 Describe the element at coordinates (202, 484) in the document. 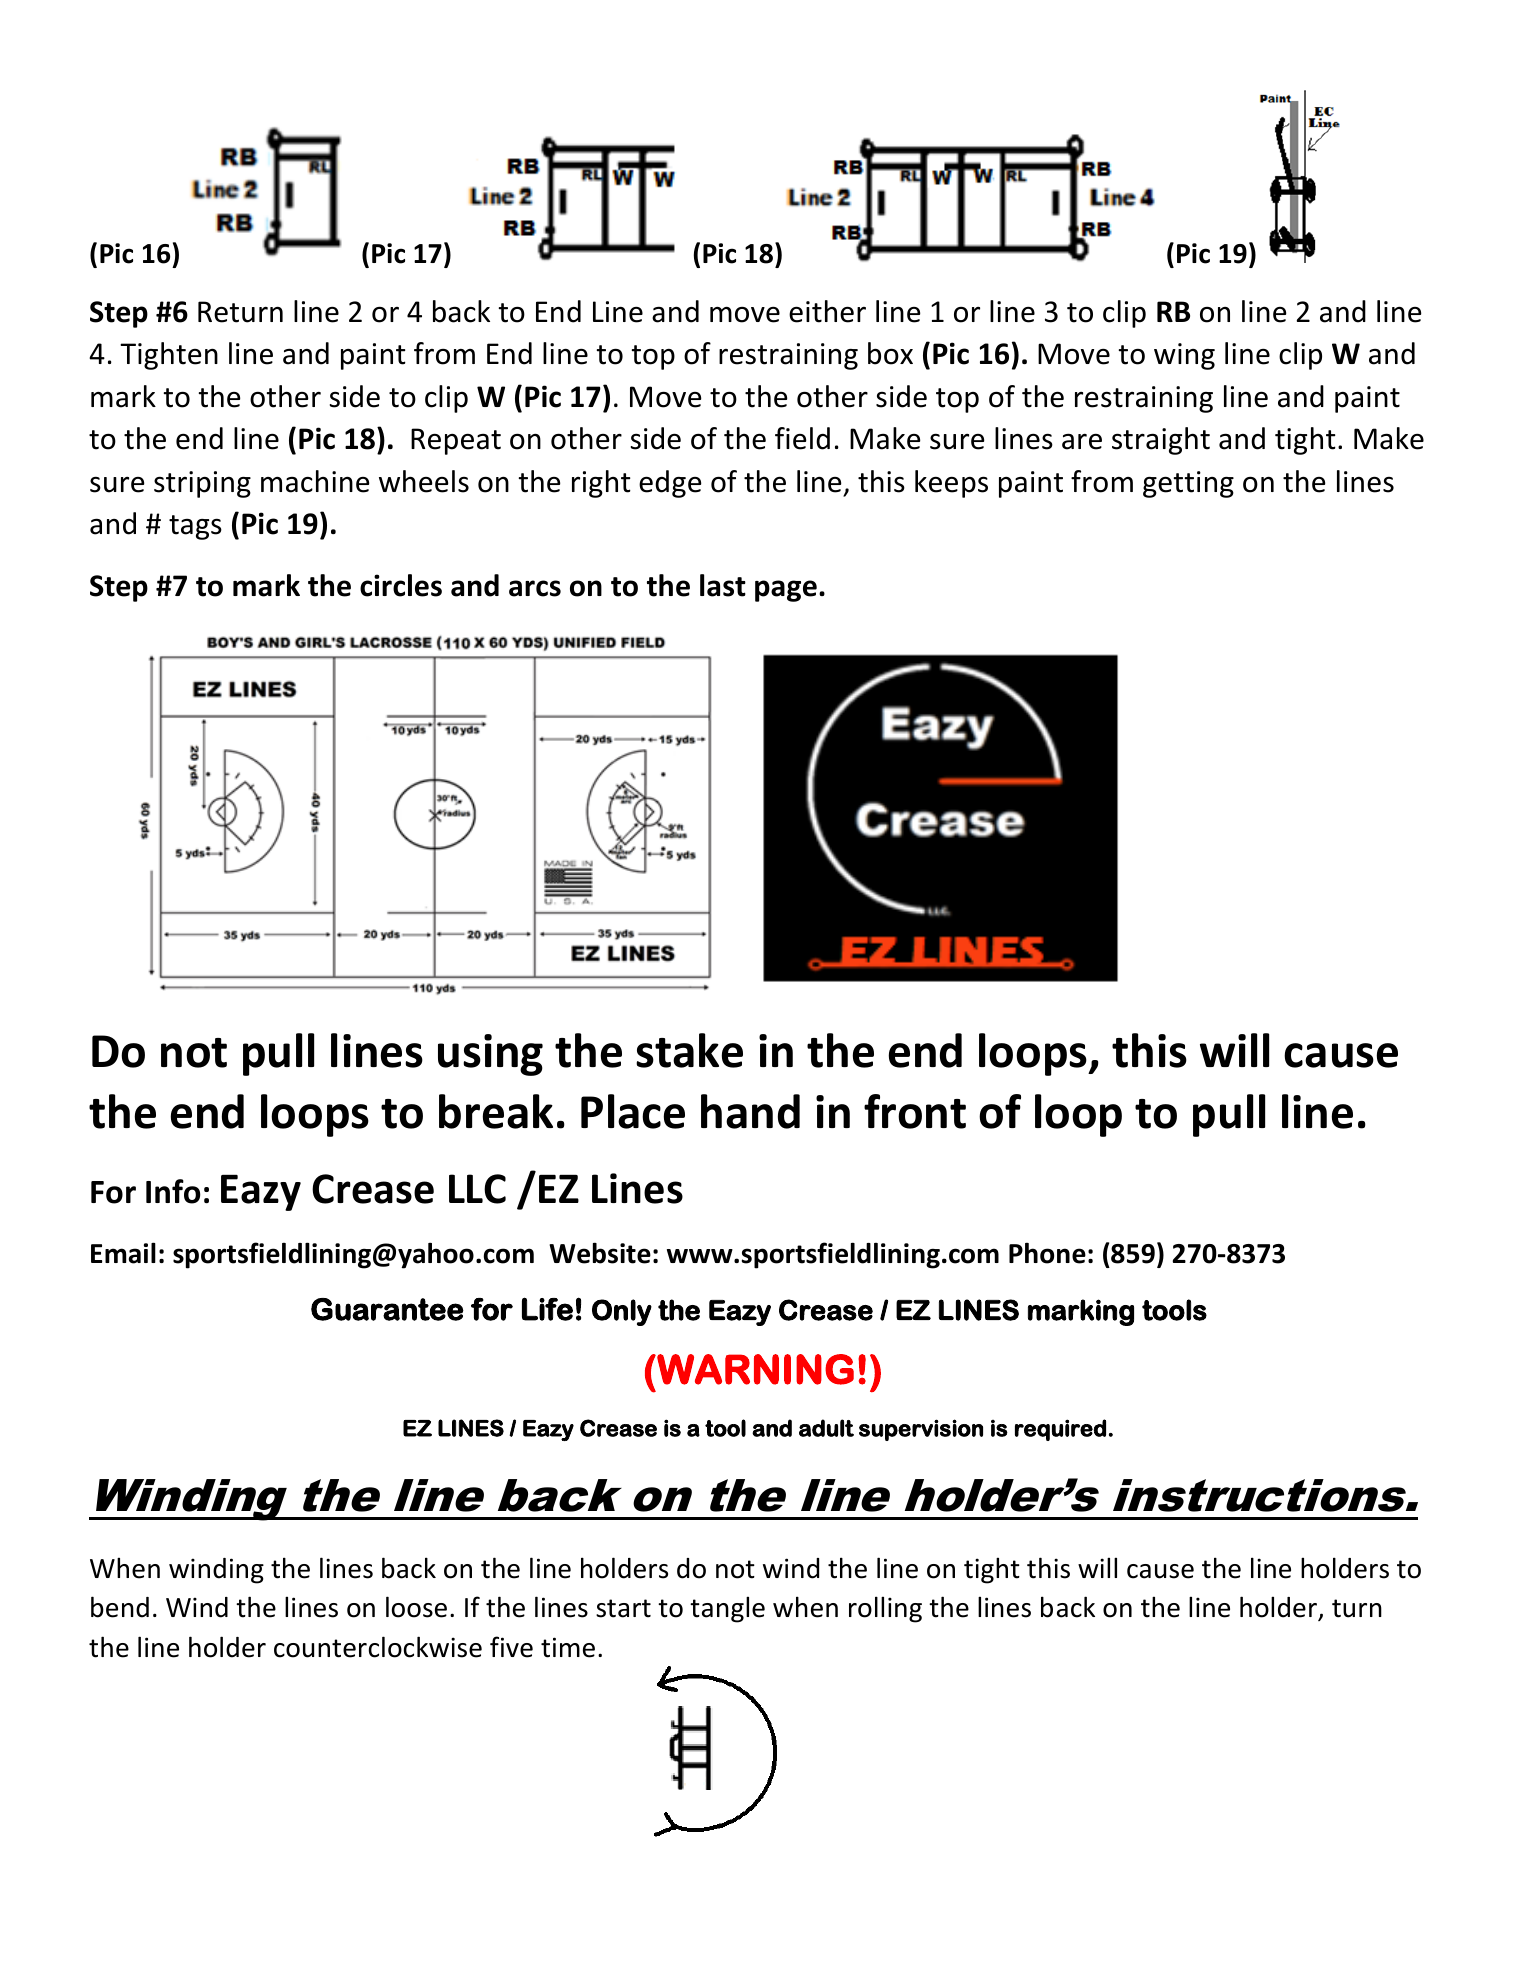

I see `striping` at that location.
